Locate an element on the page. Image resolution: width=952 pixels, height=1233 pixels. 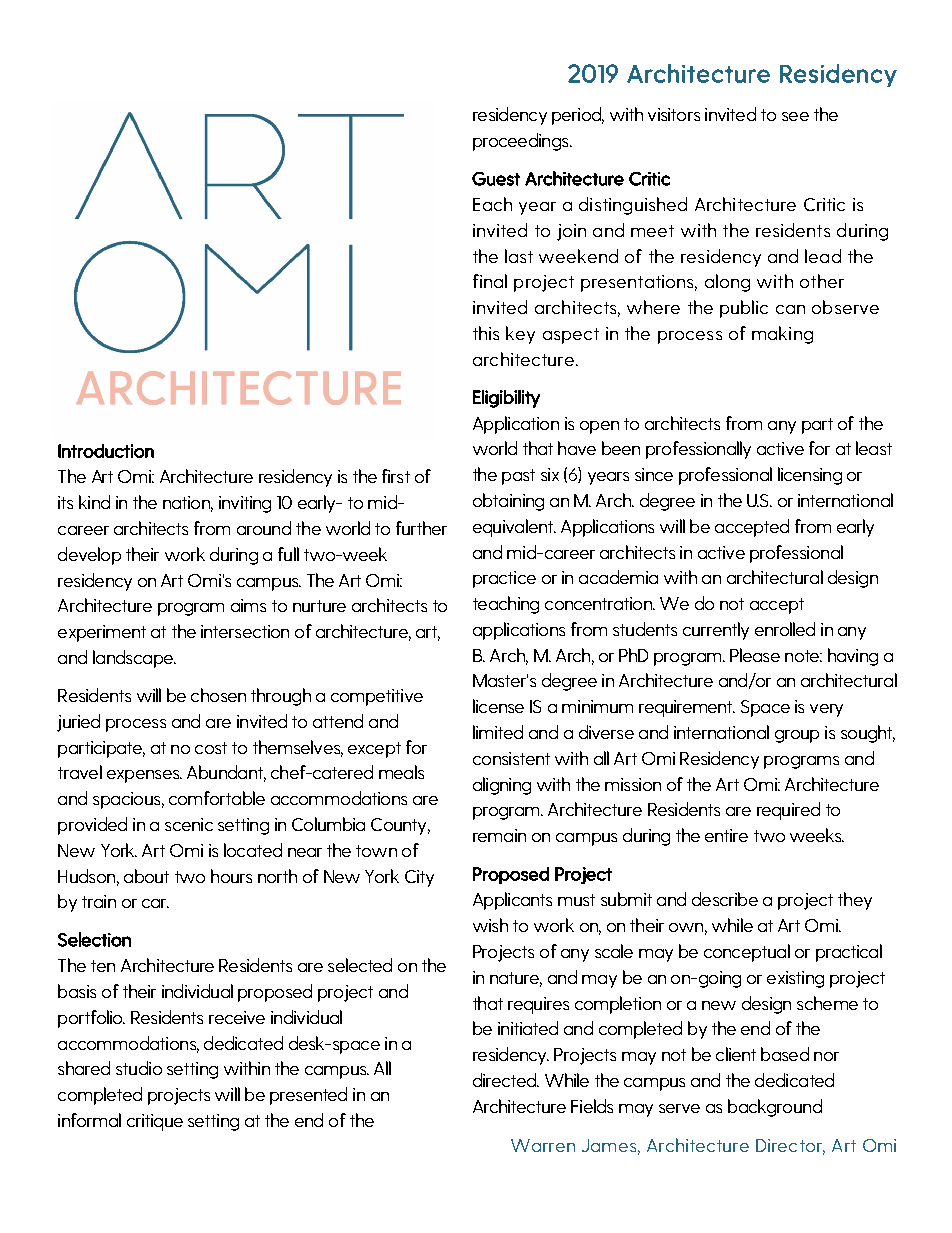
proceedings is located at coordinates (522, 142).
